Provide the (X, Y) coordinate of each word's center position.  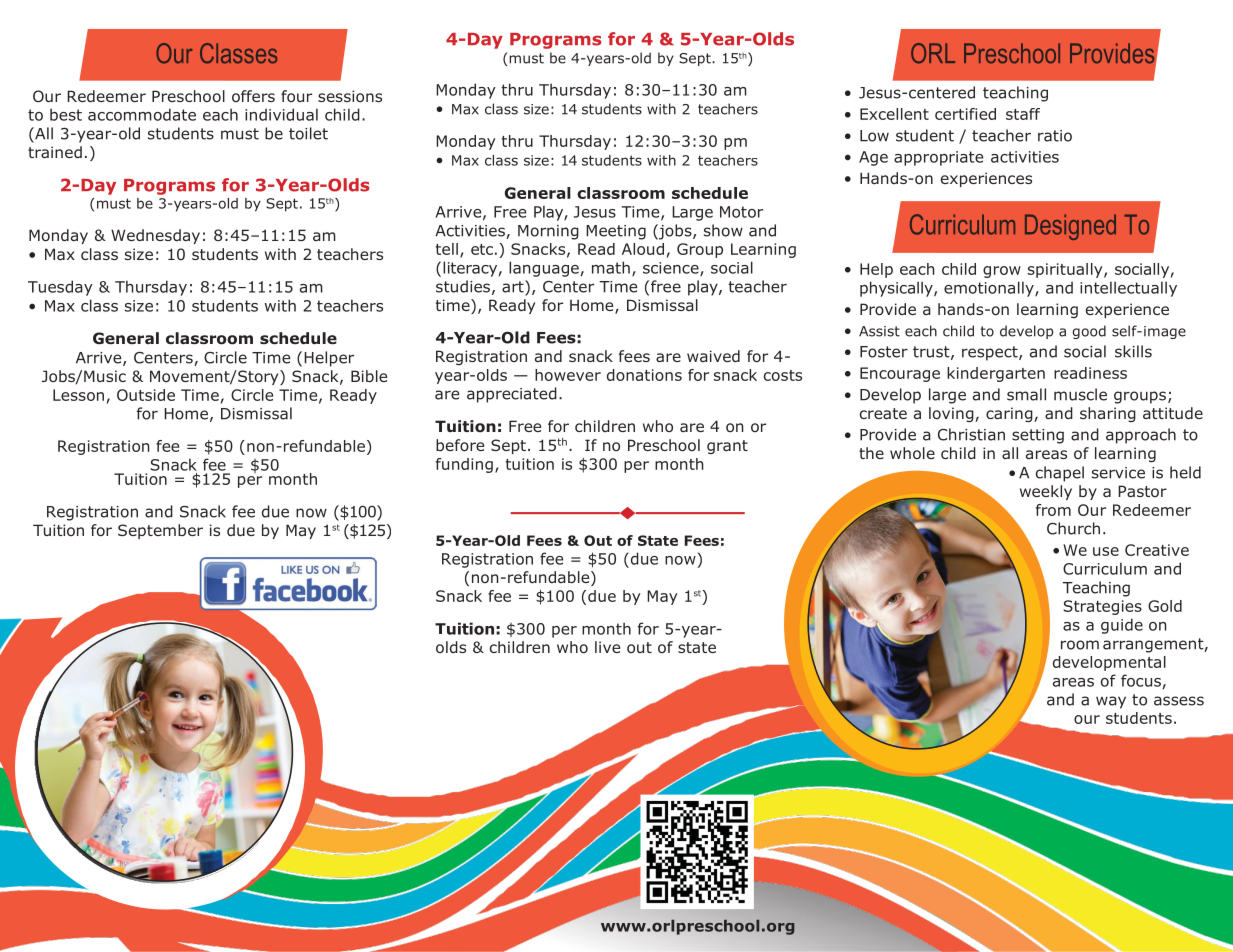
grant (727, 447)
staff (1023, 114)
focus (1141, 680)
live (607, 647)
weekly (1046, 492)
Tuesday (60, 288)
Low (874, 136)
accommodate (142, 114)
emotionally (990, 289)
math (611, 267)
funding (464, 465)
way (1111, 702)
